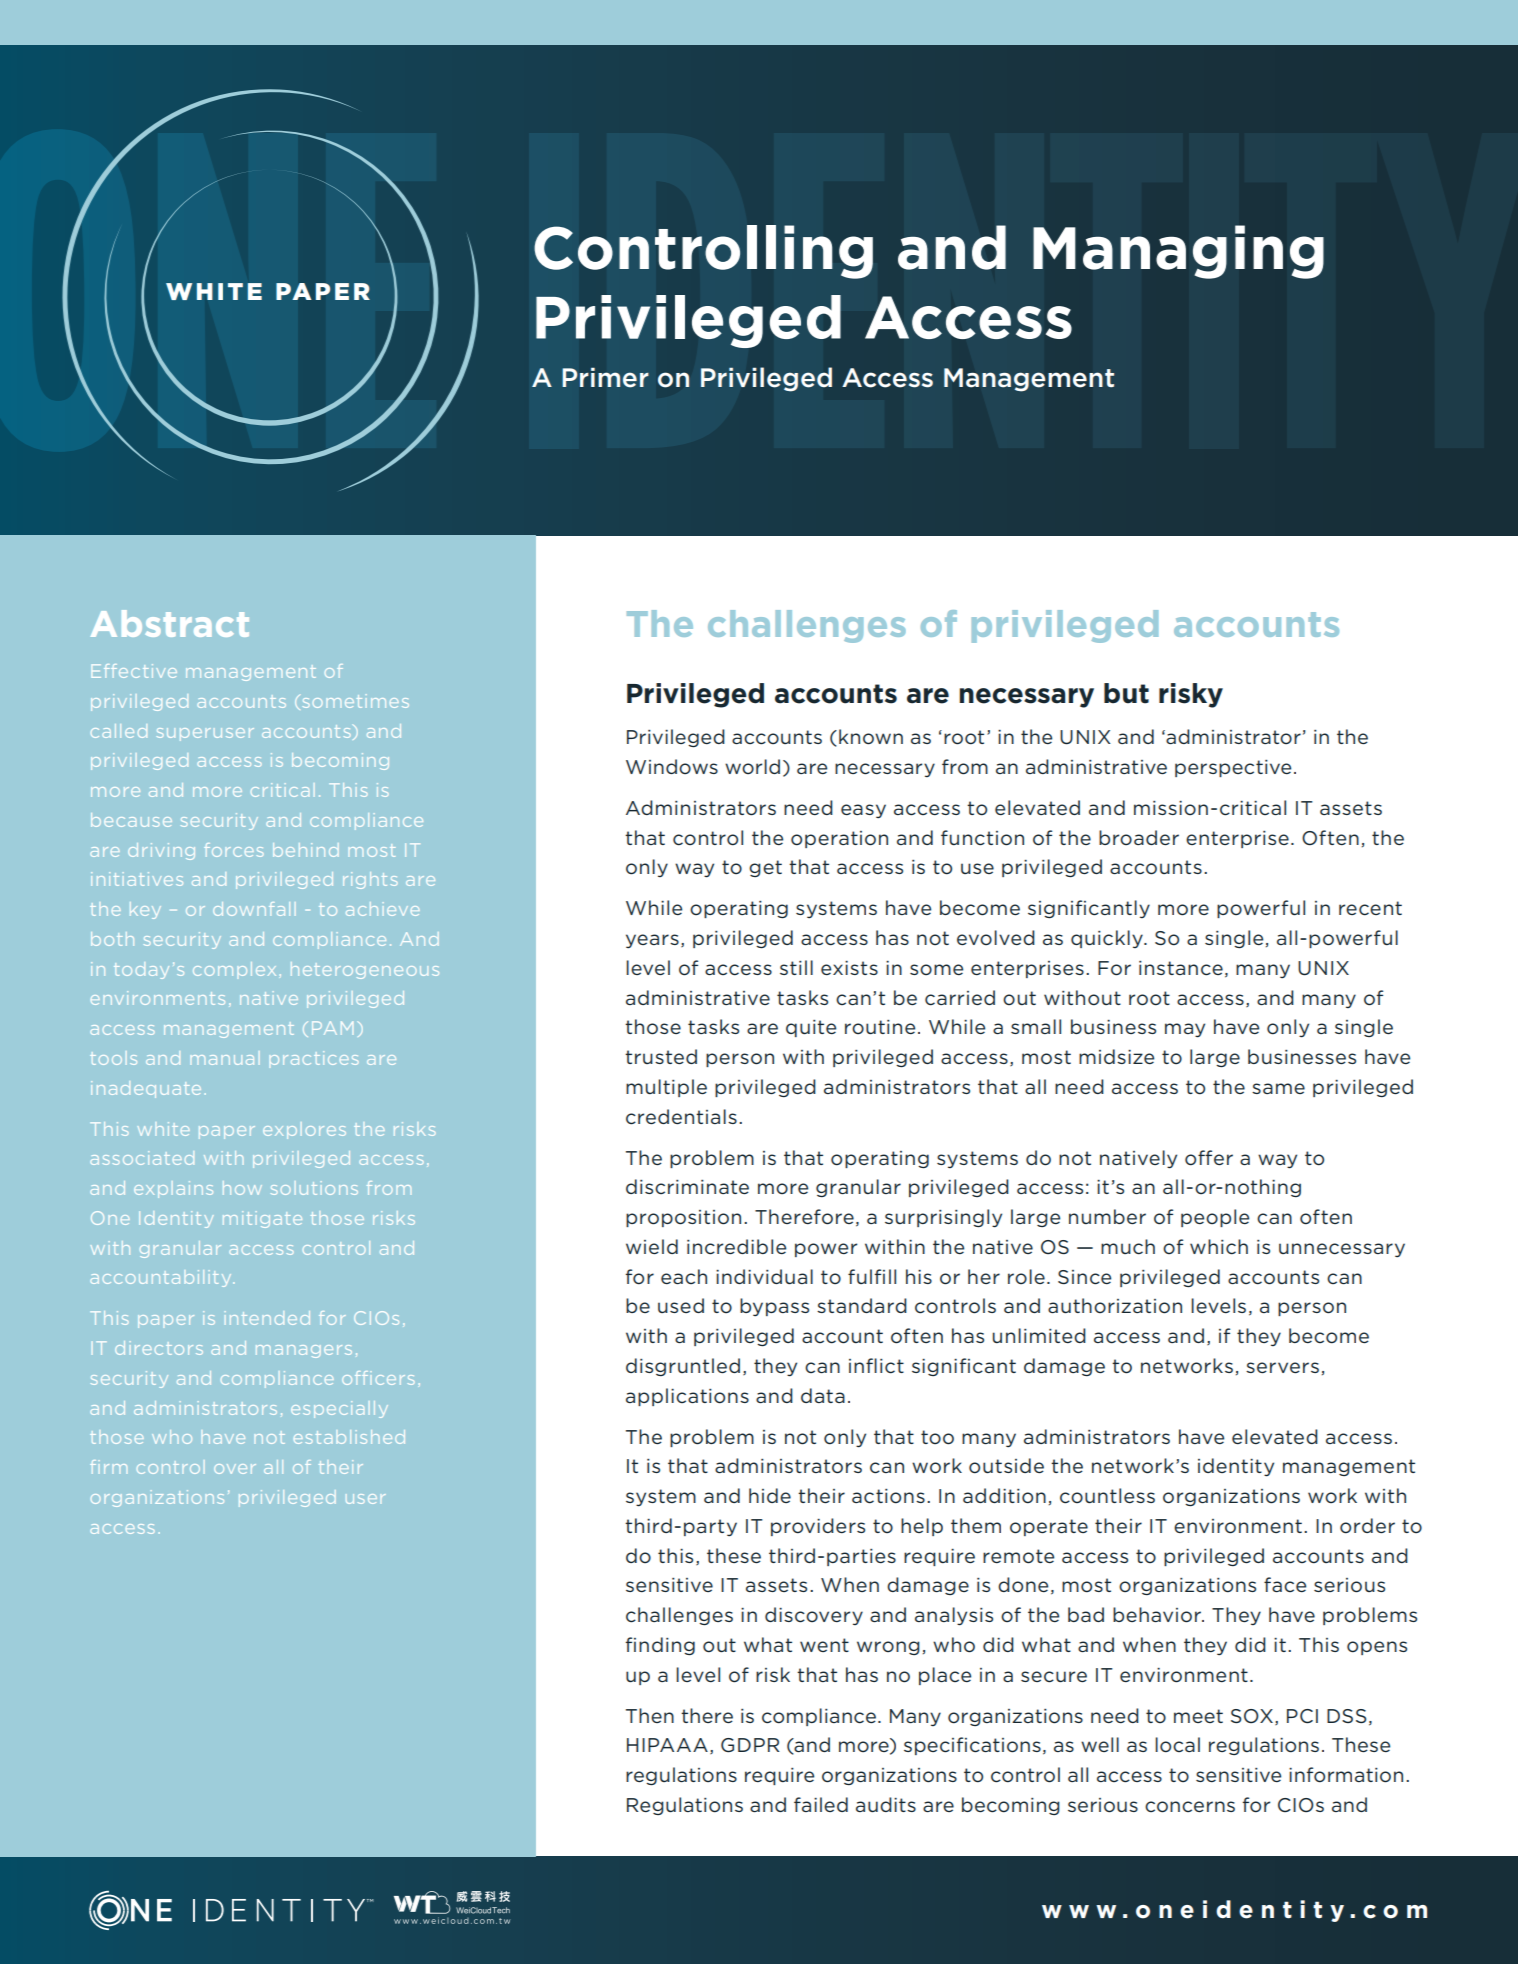 This screenshot has width=1518, height=1964. What do you see at coordinates (1185, 1030) in the screenshot?
I see `may` at bounding box center [1185, 1030].
